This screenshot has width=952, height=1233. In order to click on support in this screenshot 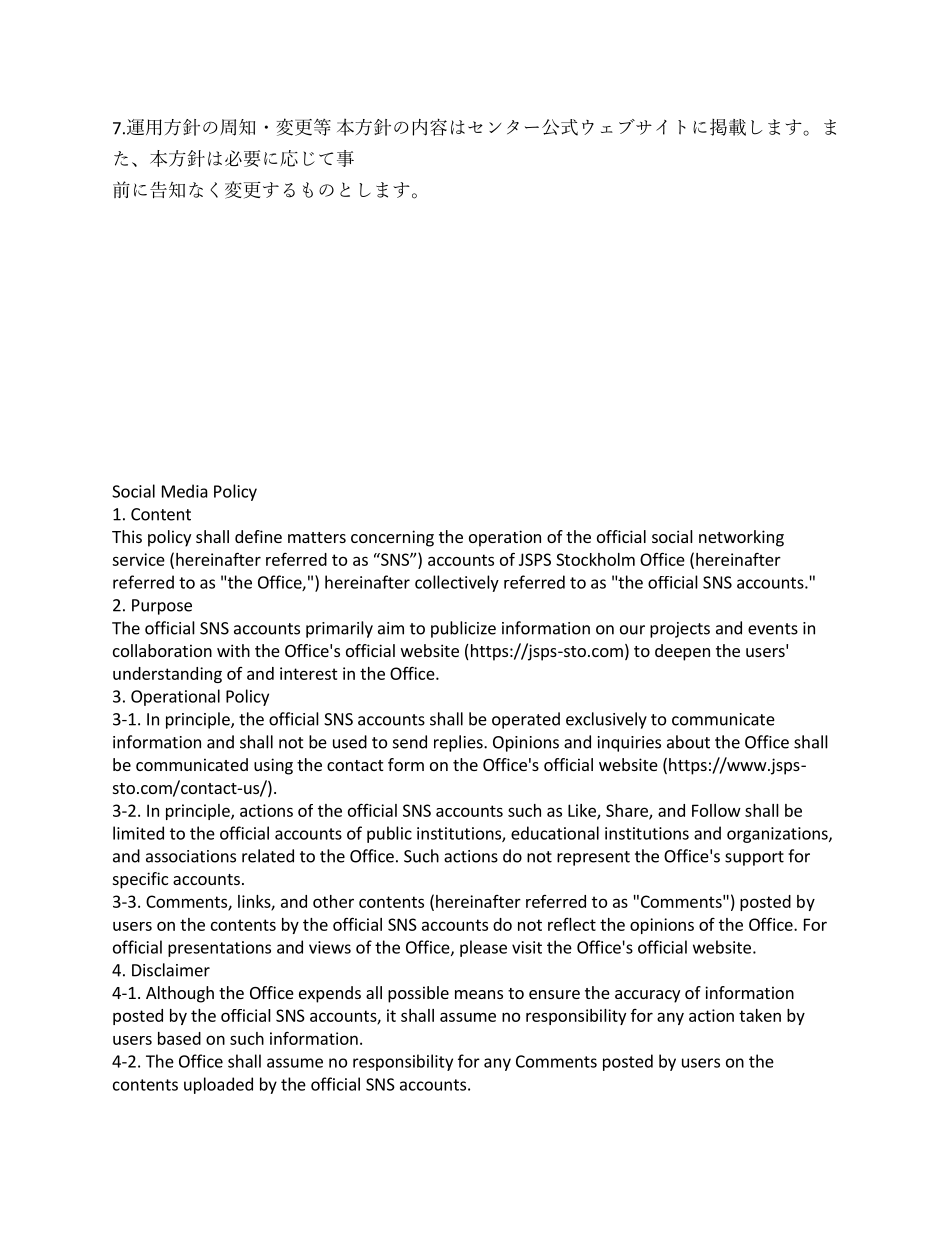, I will do `click(754, 858)`.
